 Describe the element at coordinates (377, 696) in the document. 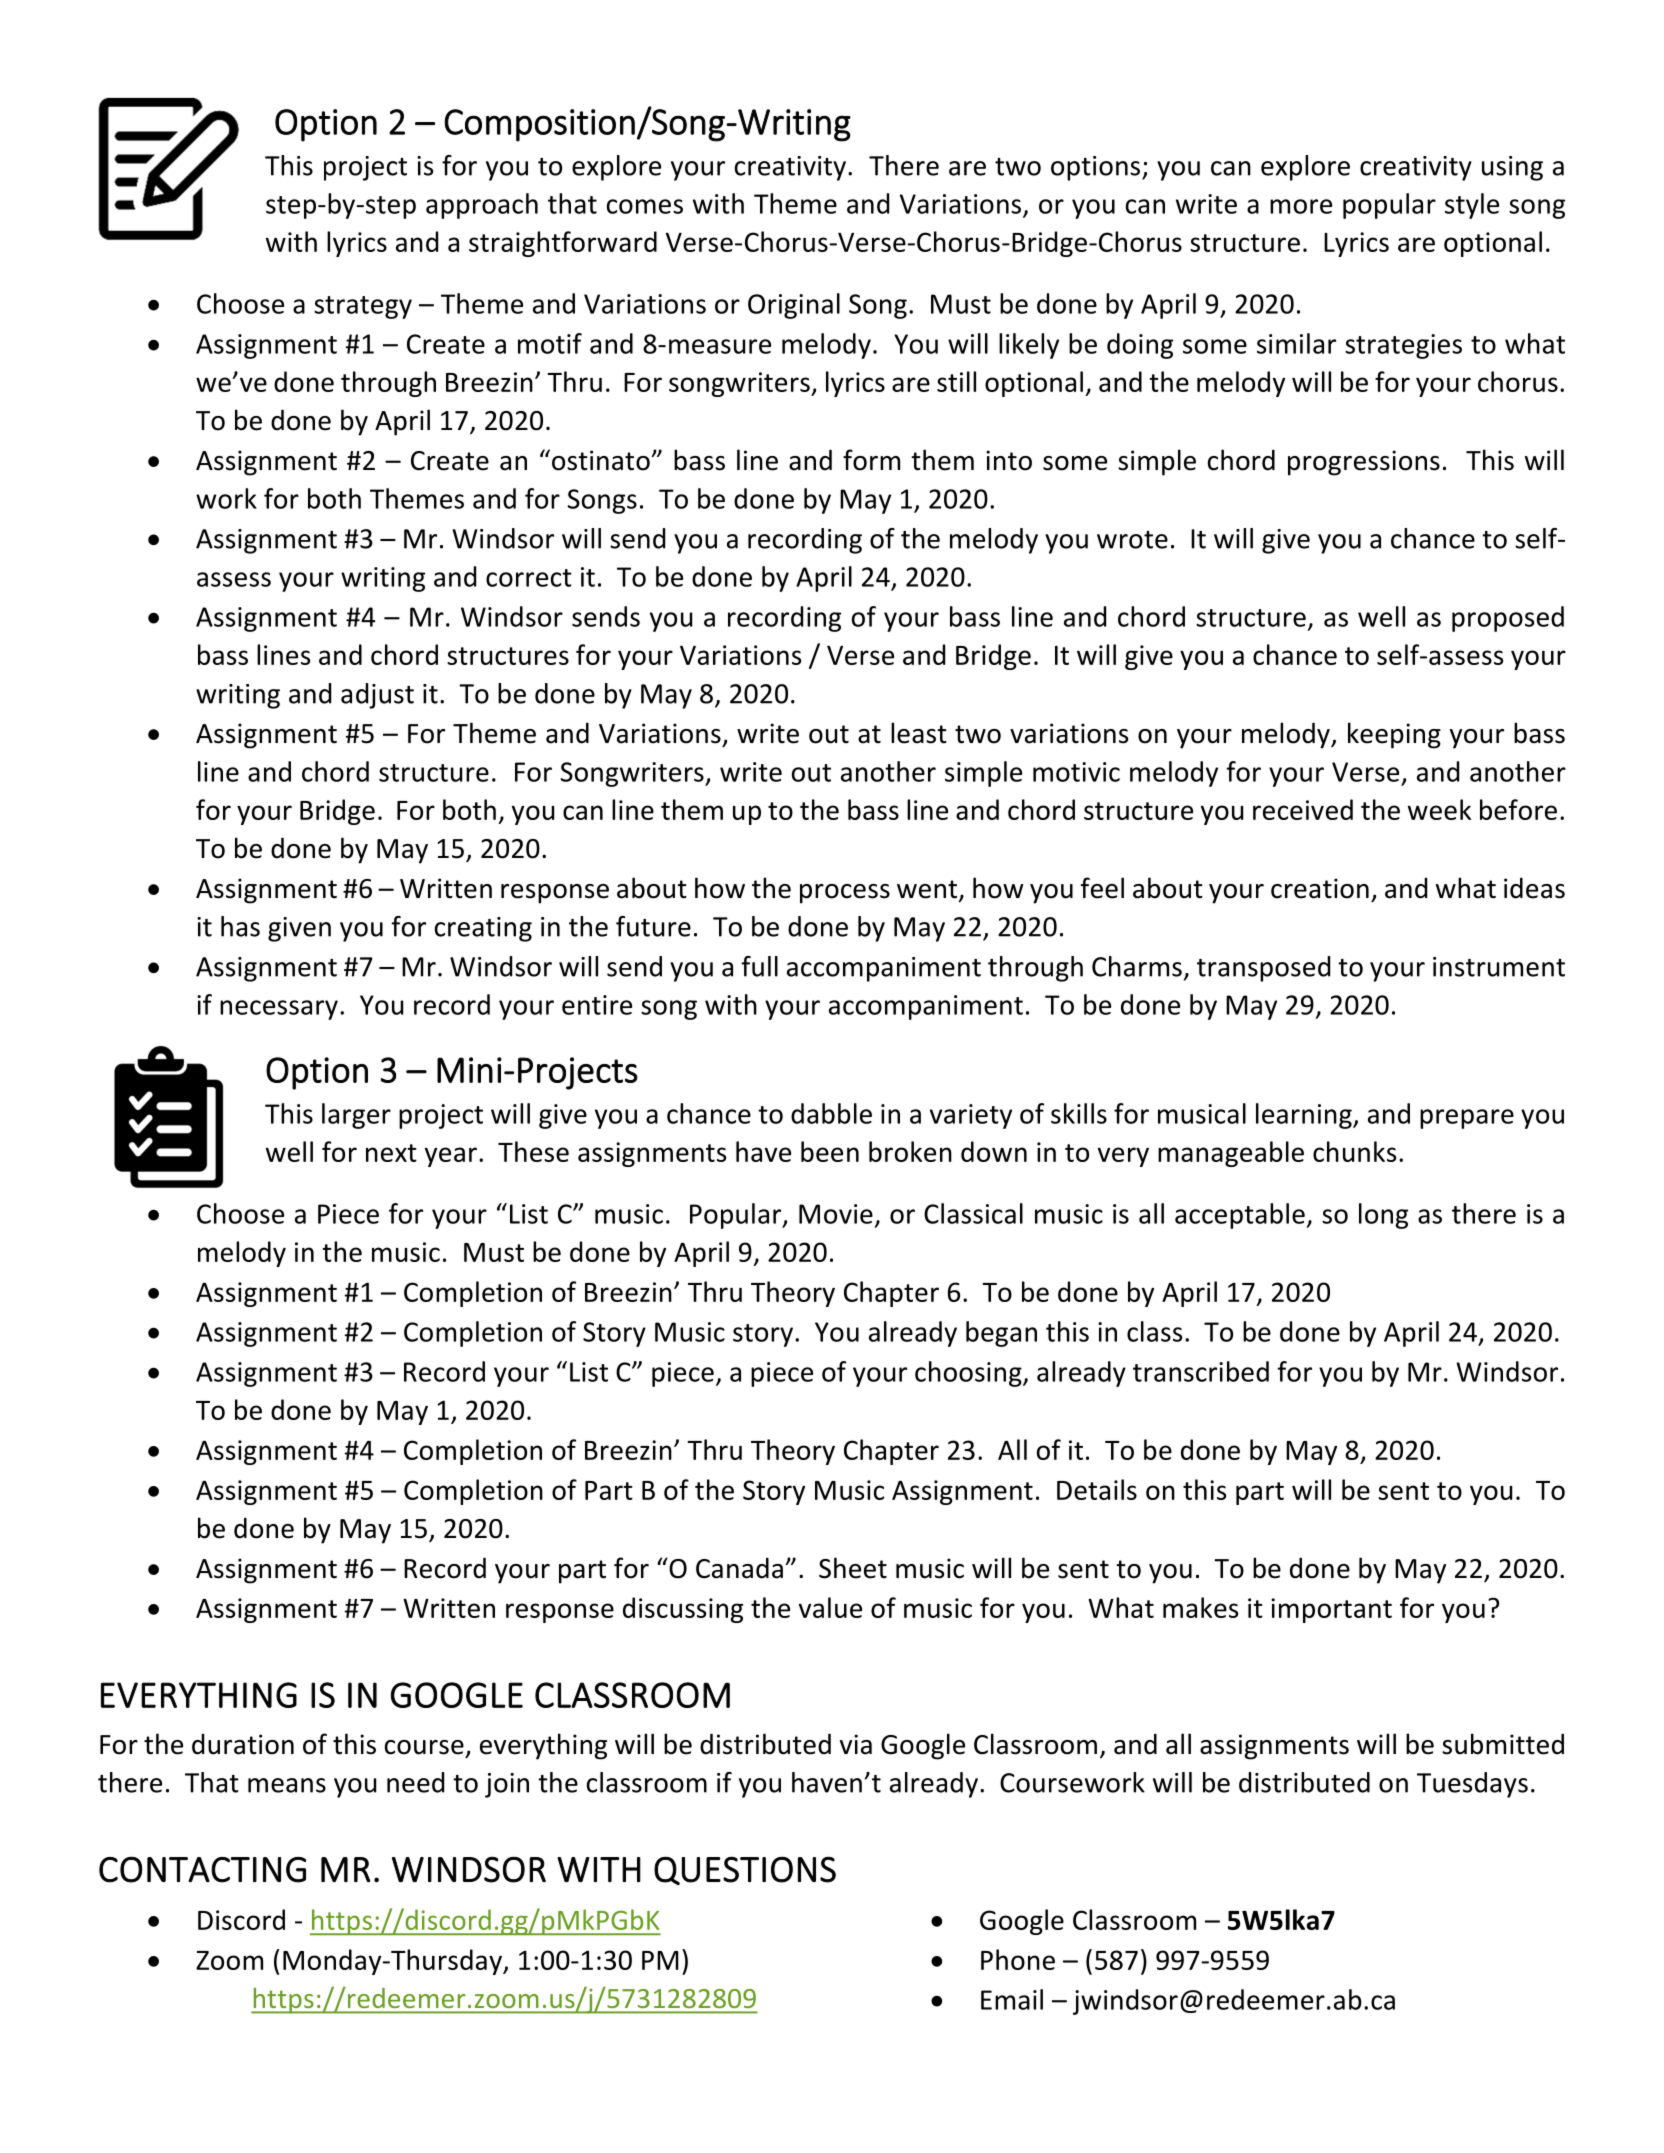

I see `adjust` at that location.
